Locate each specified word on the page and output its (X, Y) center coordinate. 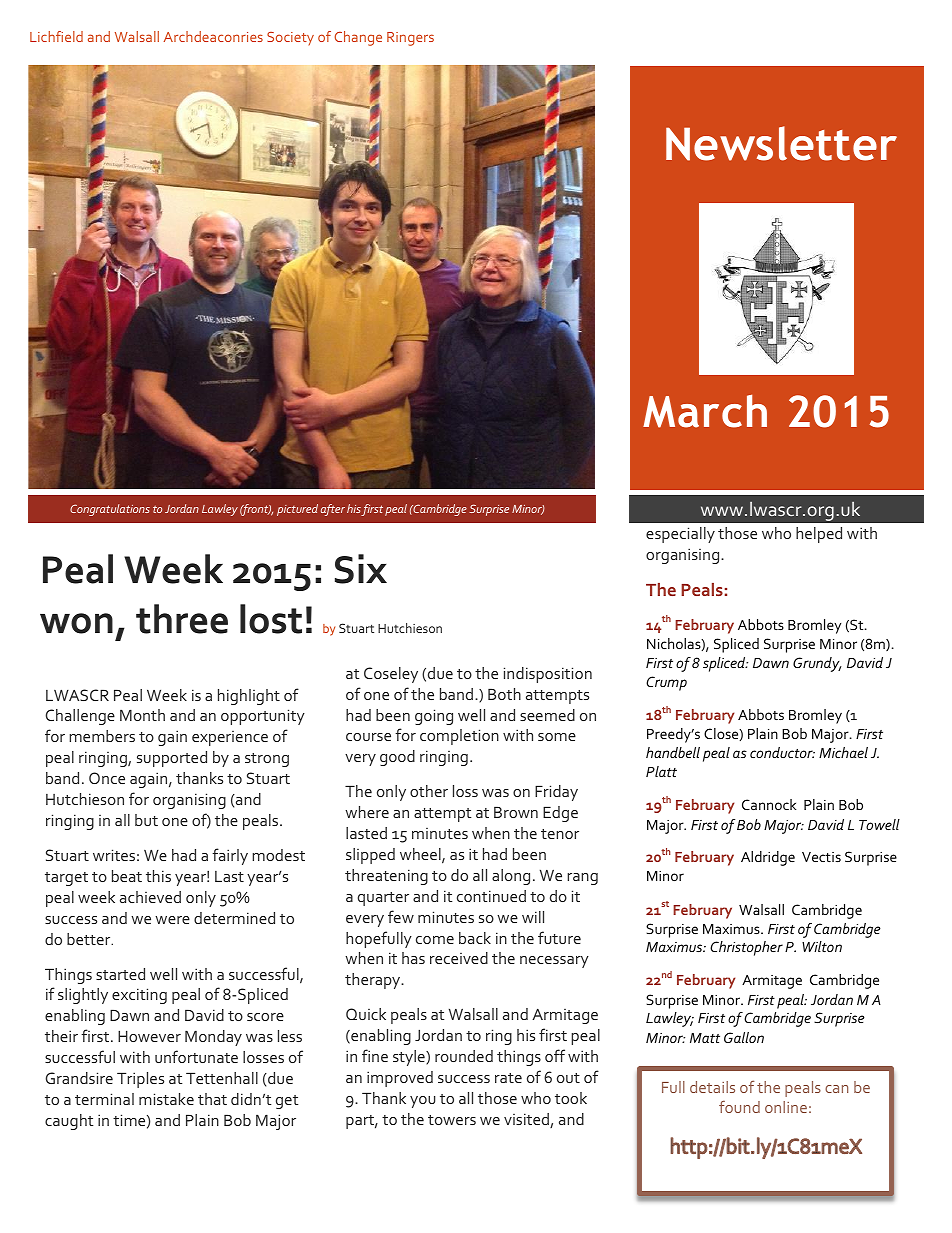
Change (358, 38)
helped (819, 535)
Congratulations (110, 510)
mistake (166, 1099)
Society (290, 38)
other (429, 791)
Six (361, 569)
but (146, 820)
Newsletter (781, 143)
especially (680, 535)
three (182, 619)
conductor (782, 752)
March (705, 411)
